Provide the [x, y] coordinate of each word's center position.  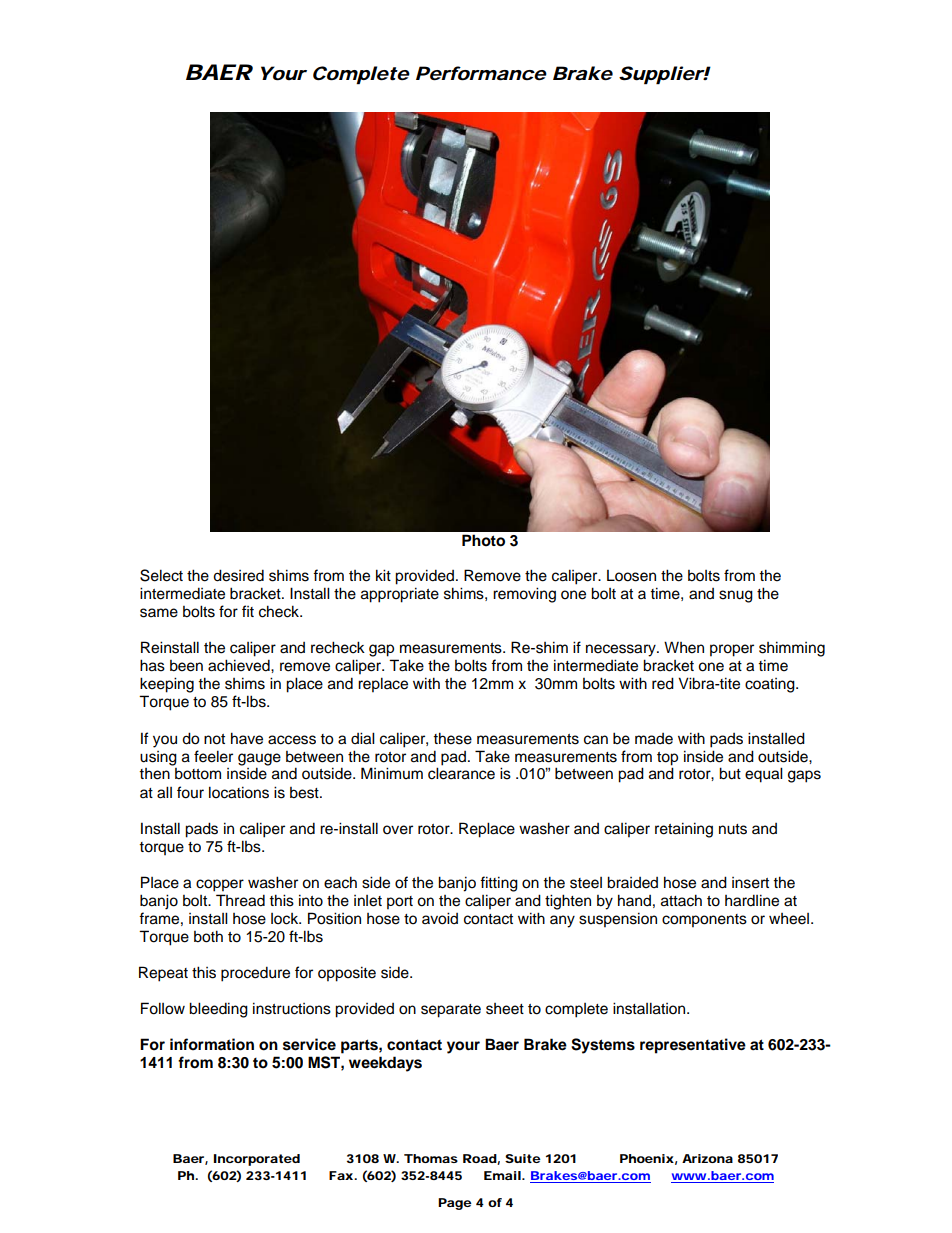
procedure [255, 974]
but [730, 773]
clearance [461, 773]
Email [503, 1175]
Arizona [707, 1158]
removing [524, 595]
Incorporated [257, 1160]
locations [239, 792]
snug [736, 596]
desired [238, 575]
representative [693, 1046]
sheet [505, 1009]
